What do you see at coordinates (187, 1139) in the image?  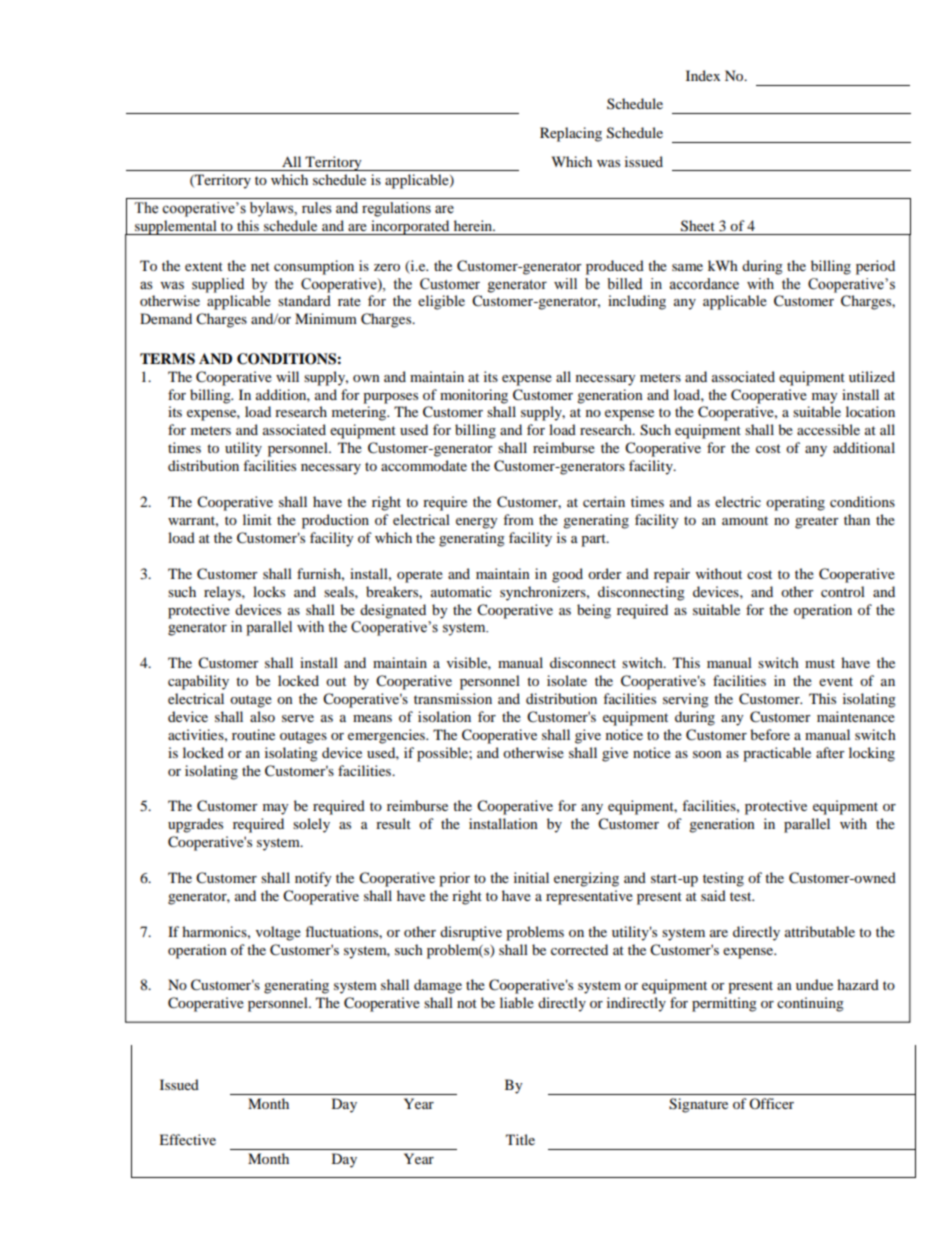 I see `Effective` at bounding box center [187, 1139].
